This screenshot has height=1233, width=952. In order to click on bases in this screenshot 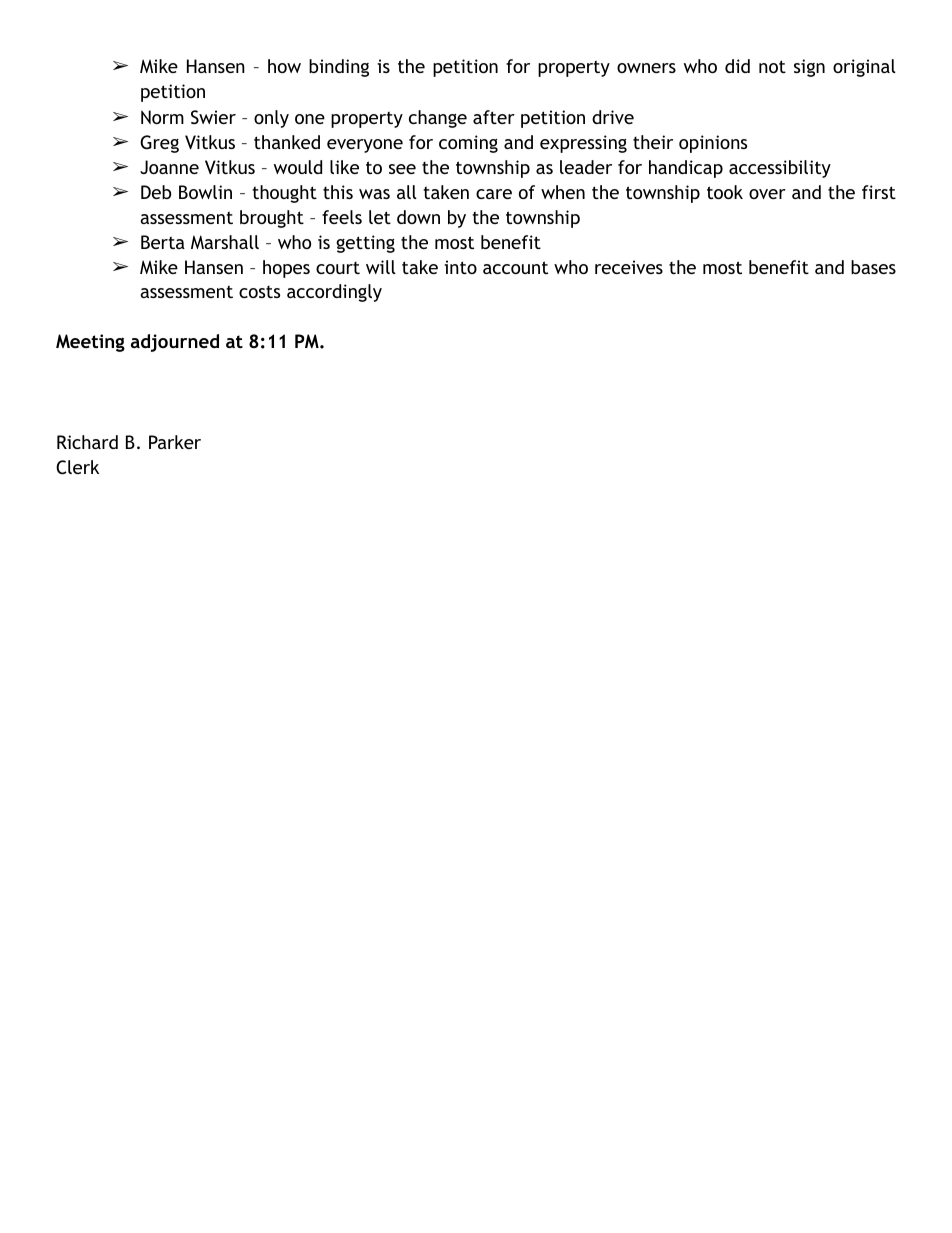, I will do `click(873, 267)`.
